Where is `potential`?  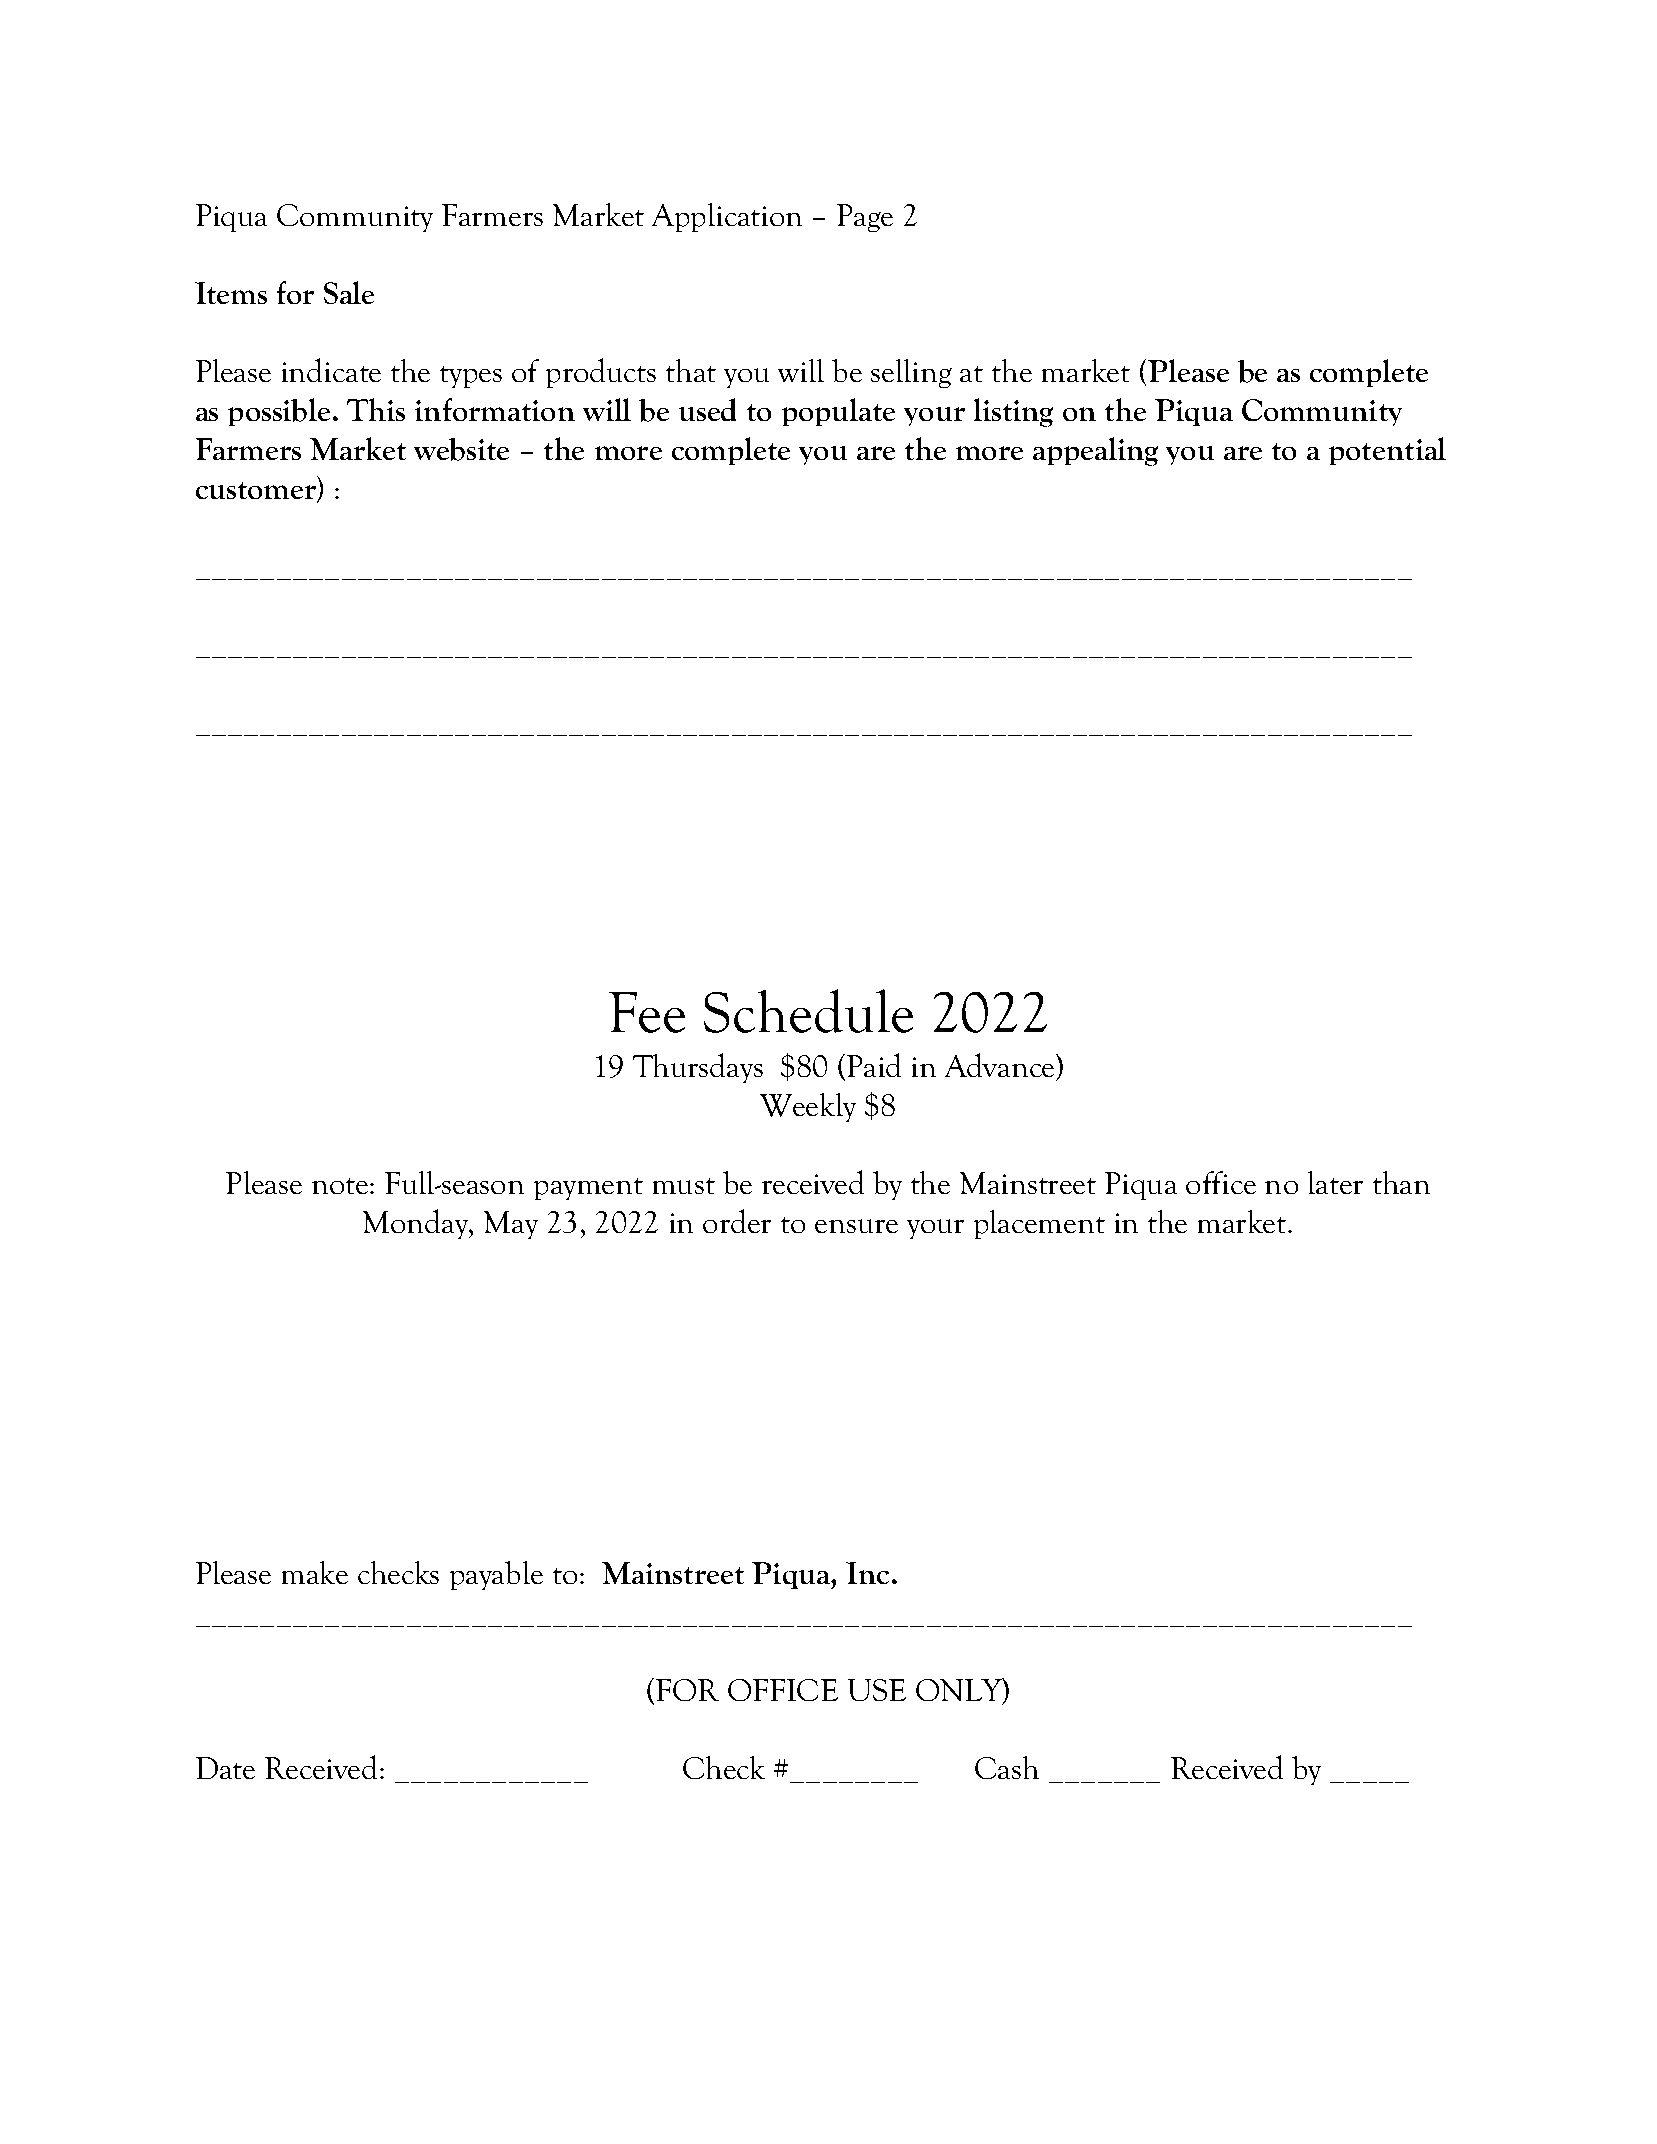
potential is located at coordinates (1387, 451).
